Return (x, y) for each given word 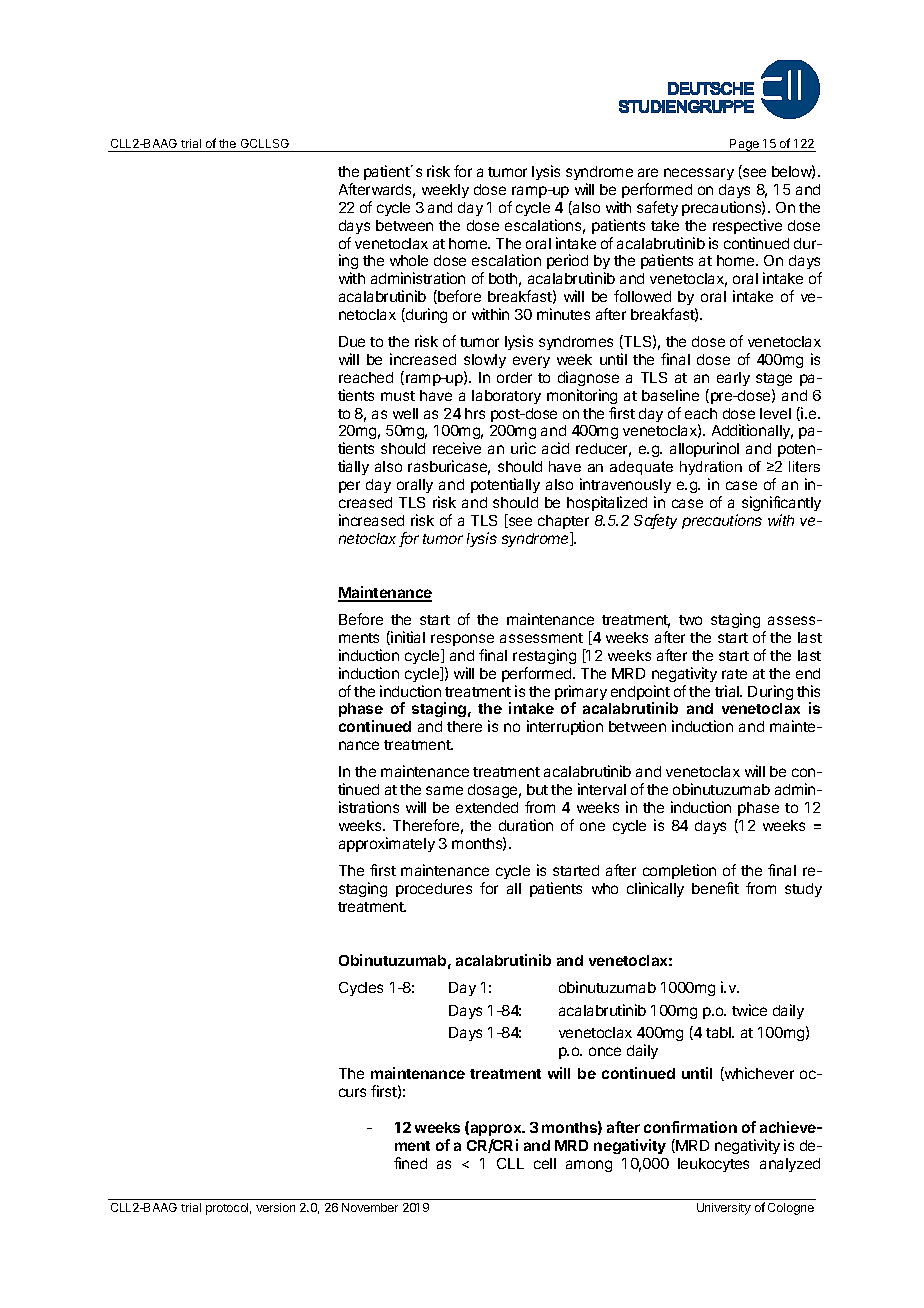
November (370, 1207)
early (733, 379)
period (567, 261)
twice (749, 1010)
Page (745, 145)
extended (487, 807)
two (690, 620)
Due (352, 341)
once (605, 1051)
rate (734, 674)
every (531, 362)
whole (409, 260)
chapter (563, 522)
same (444, 790)
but (537, 789)
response (462, 640)
